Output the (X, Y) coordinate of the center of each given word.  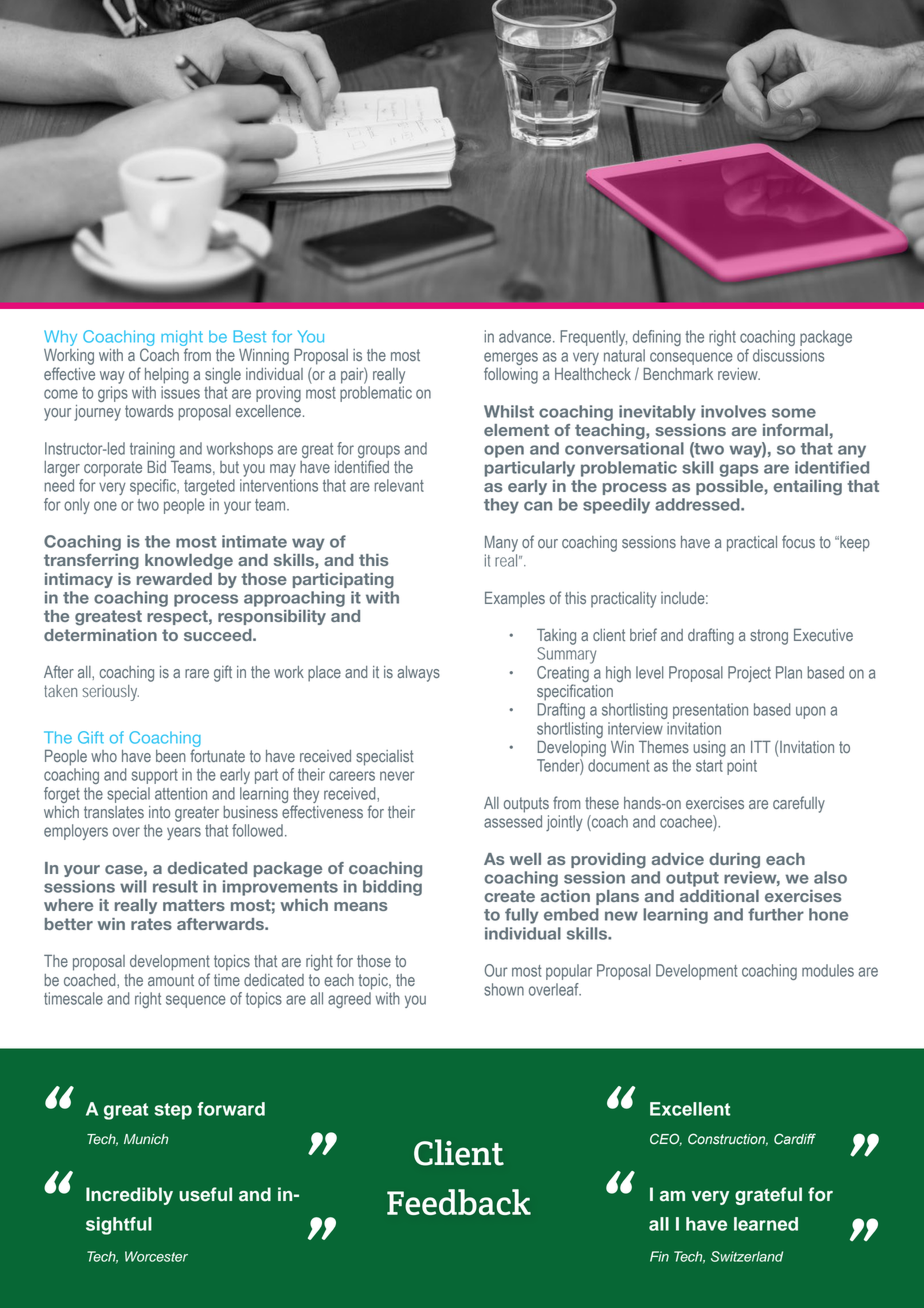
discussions (788, 355)
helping (167, 376)
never (397, 776)
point (742, 767)
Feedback (459, 1202)
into (159, 812)
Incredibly (129, 1196)
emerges (511, 358)
